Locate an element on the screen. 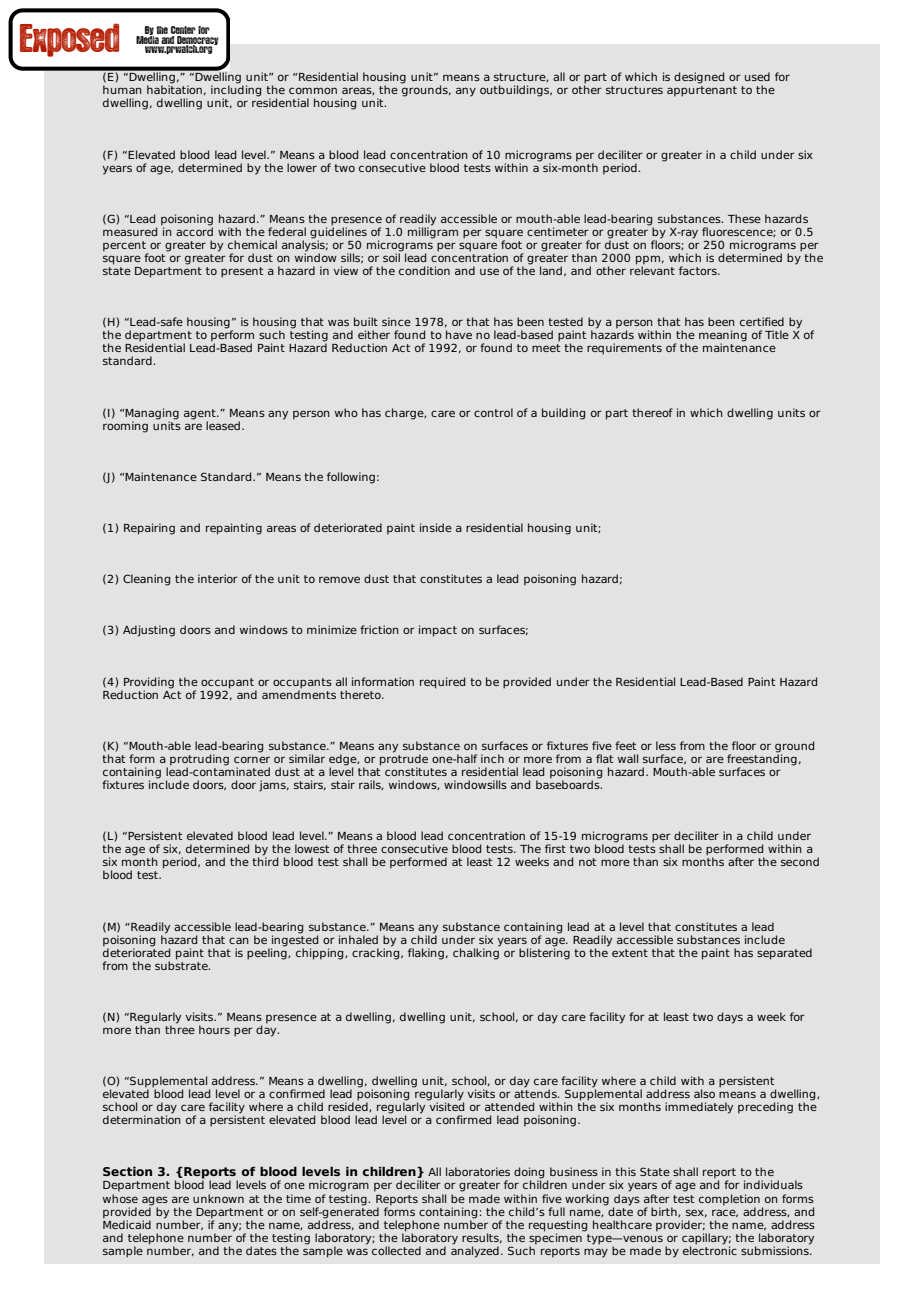 This screenshot has height=1308, width=924. leased is located at coordinates (223, 425).
